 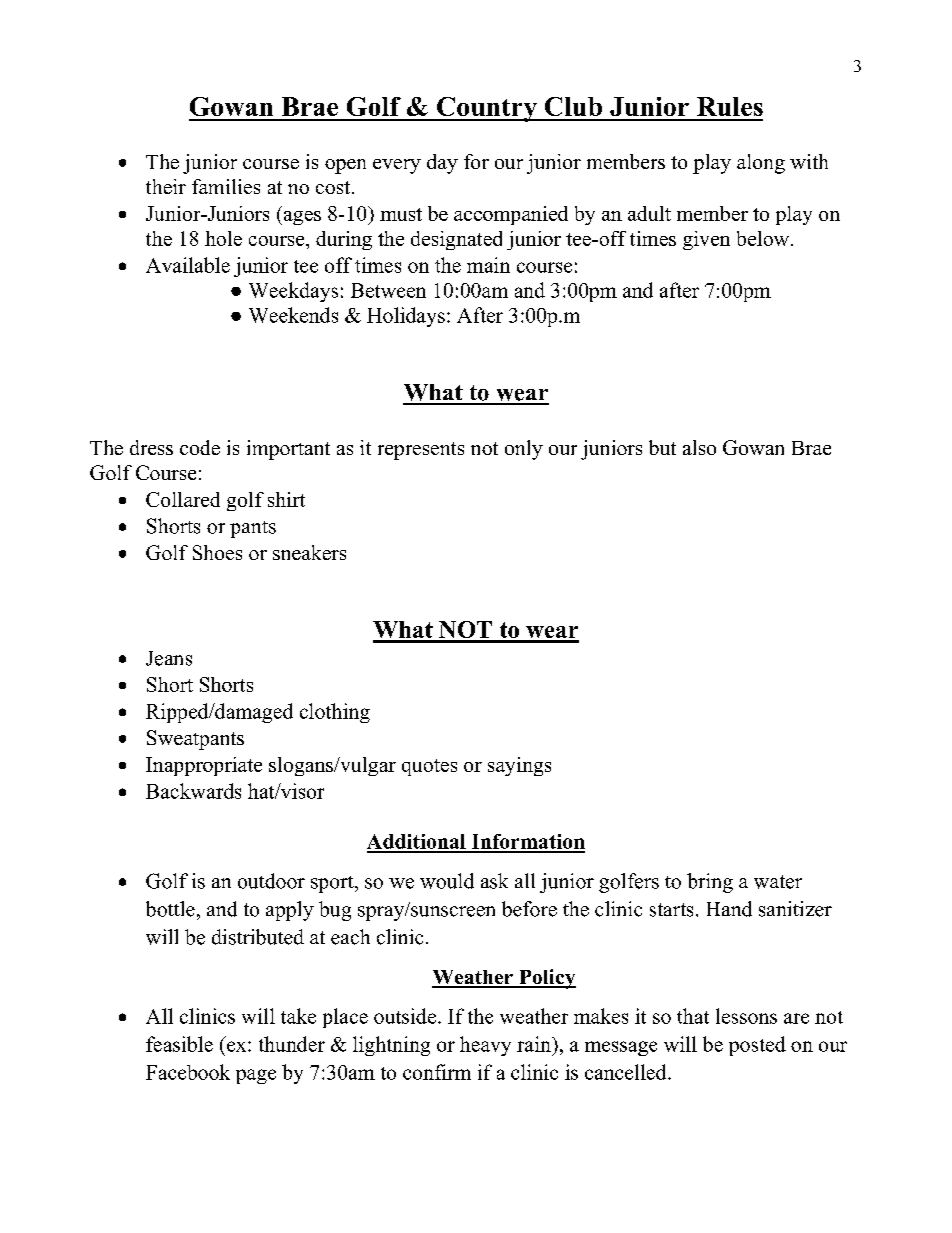 I want to click on heavy, so click(x=485, y=1046).
